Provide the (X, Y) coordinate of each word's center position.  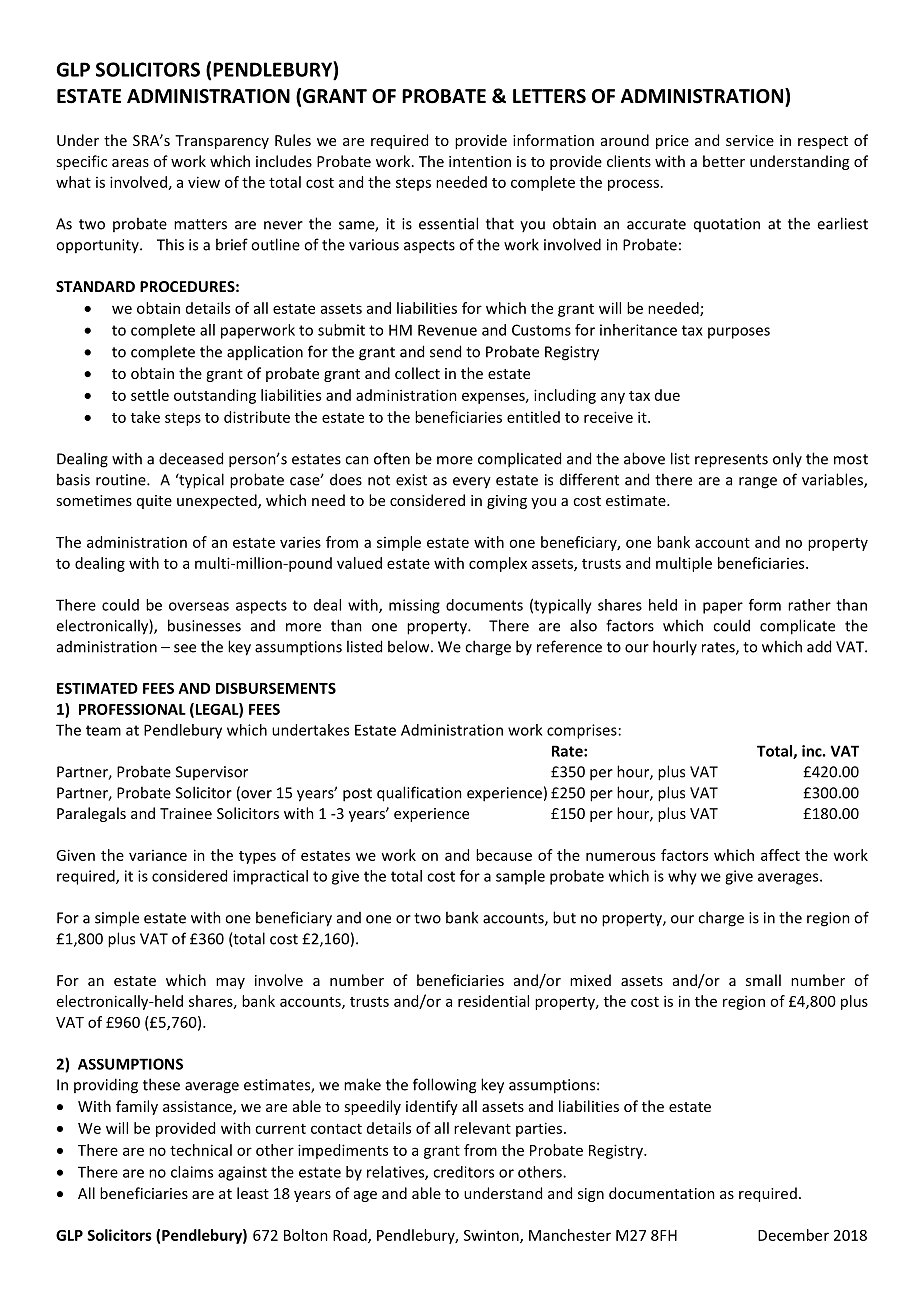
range (758, 483)
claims (192, 1172)
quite (154, 502)
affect (780, 855)
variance (158, 855)
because (504, 855)
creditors (463, 1172)
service (750, 140)
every (472, 483)
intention (480, 161)
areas (130, 163)
